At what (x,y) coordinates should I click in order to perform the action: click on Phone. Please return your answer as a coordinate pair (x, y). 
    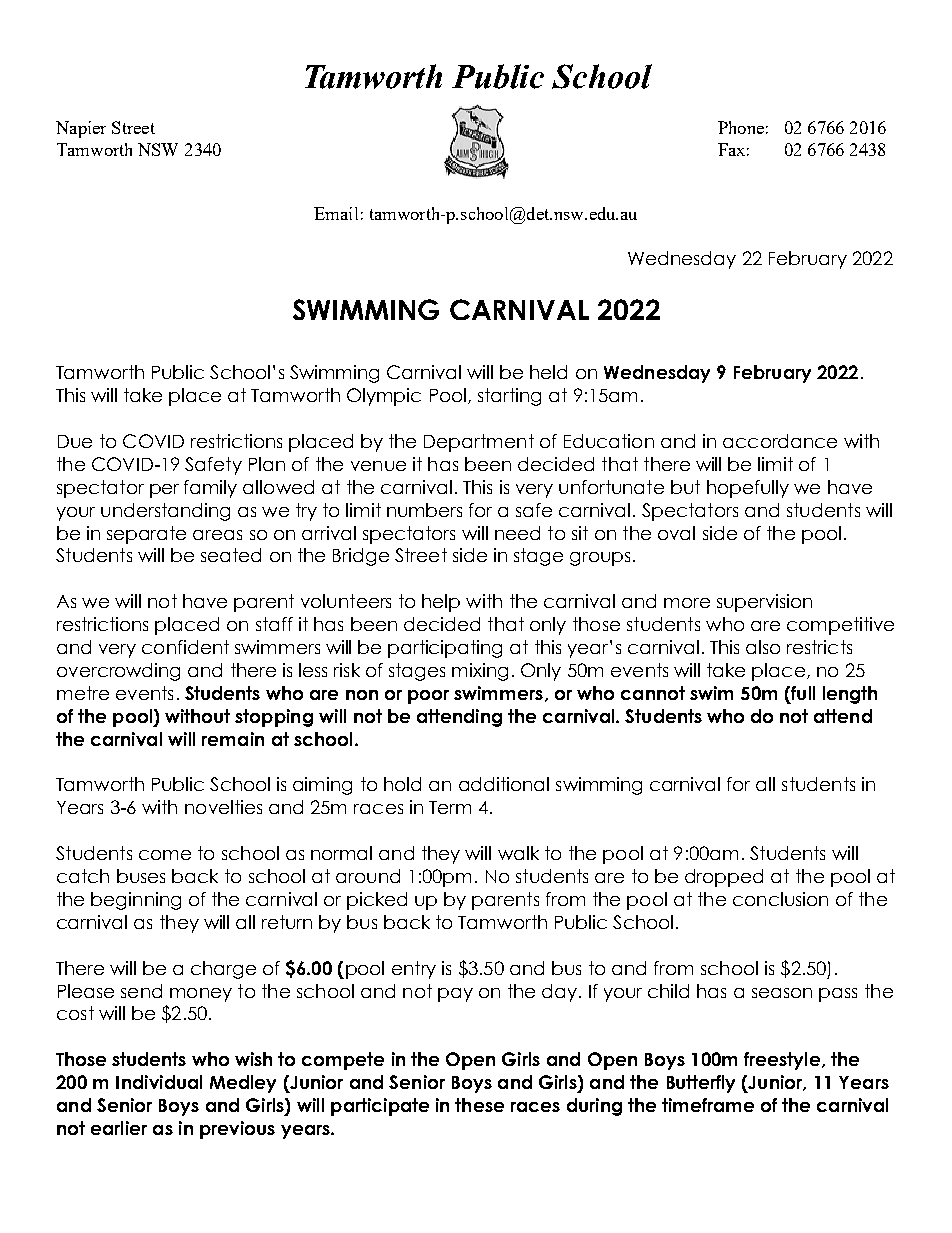
    Looking at the image, I should click on (741, 127).
